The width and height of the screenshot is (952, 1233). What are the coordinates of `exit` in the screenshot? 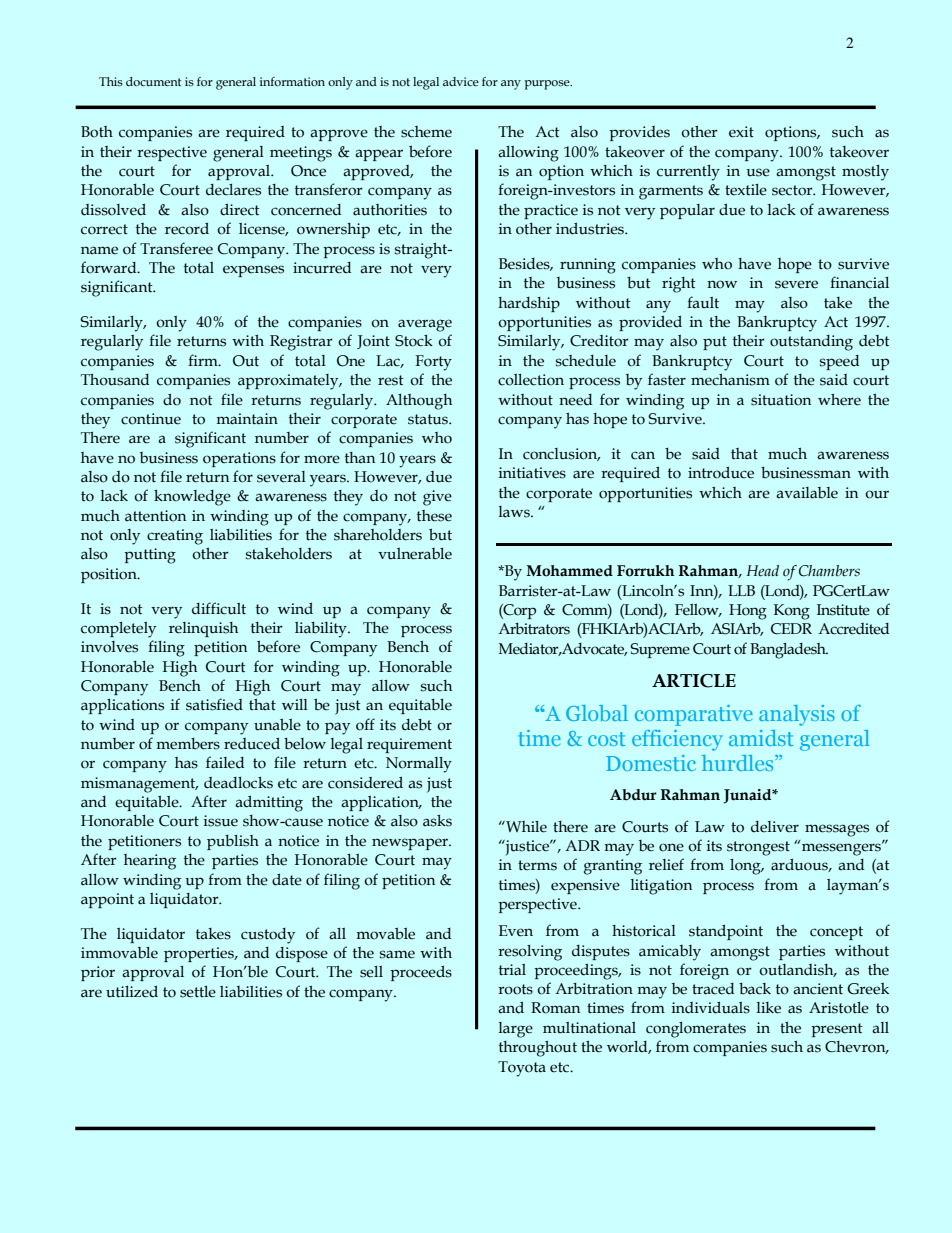 It's located at (741, 132).
